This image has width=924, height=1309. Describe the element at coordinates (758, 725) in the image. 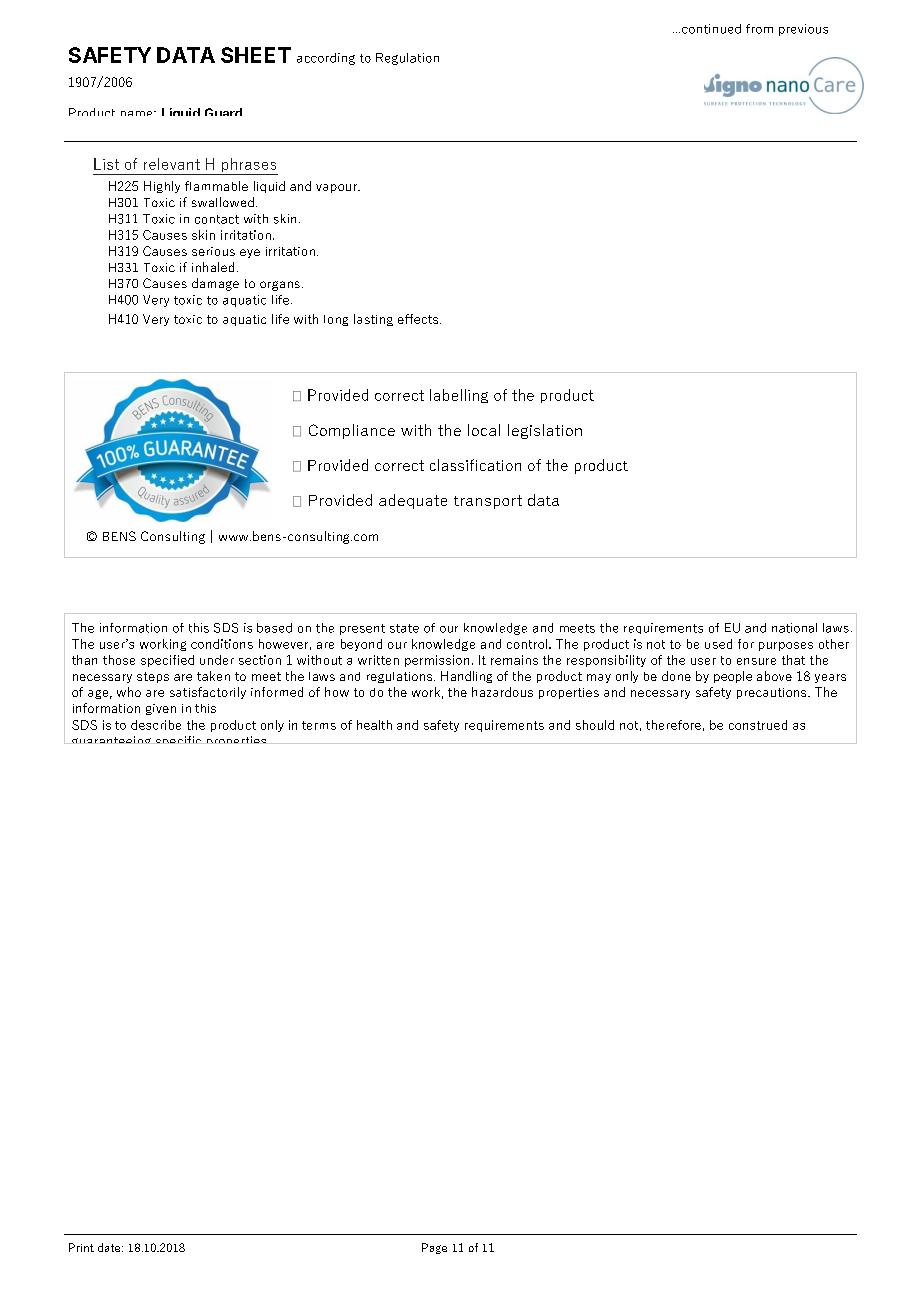

I see `construed` at that location.
